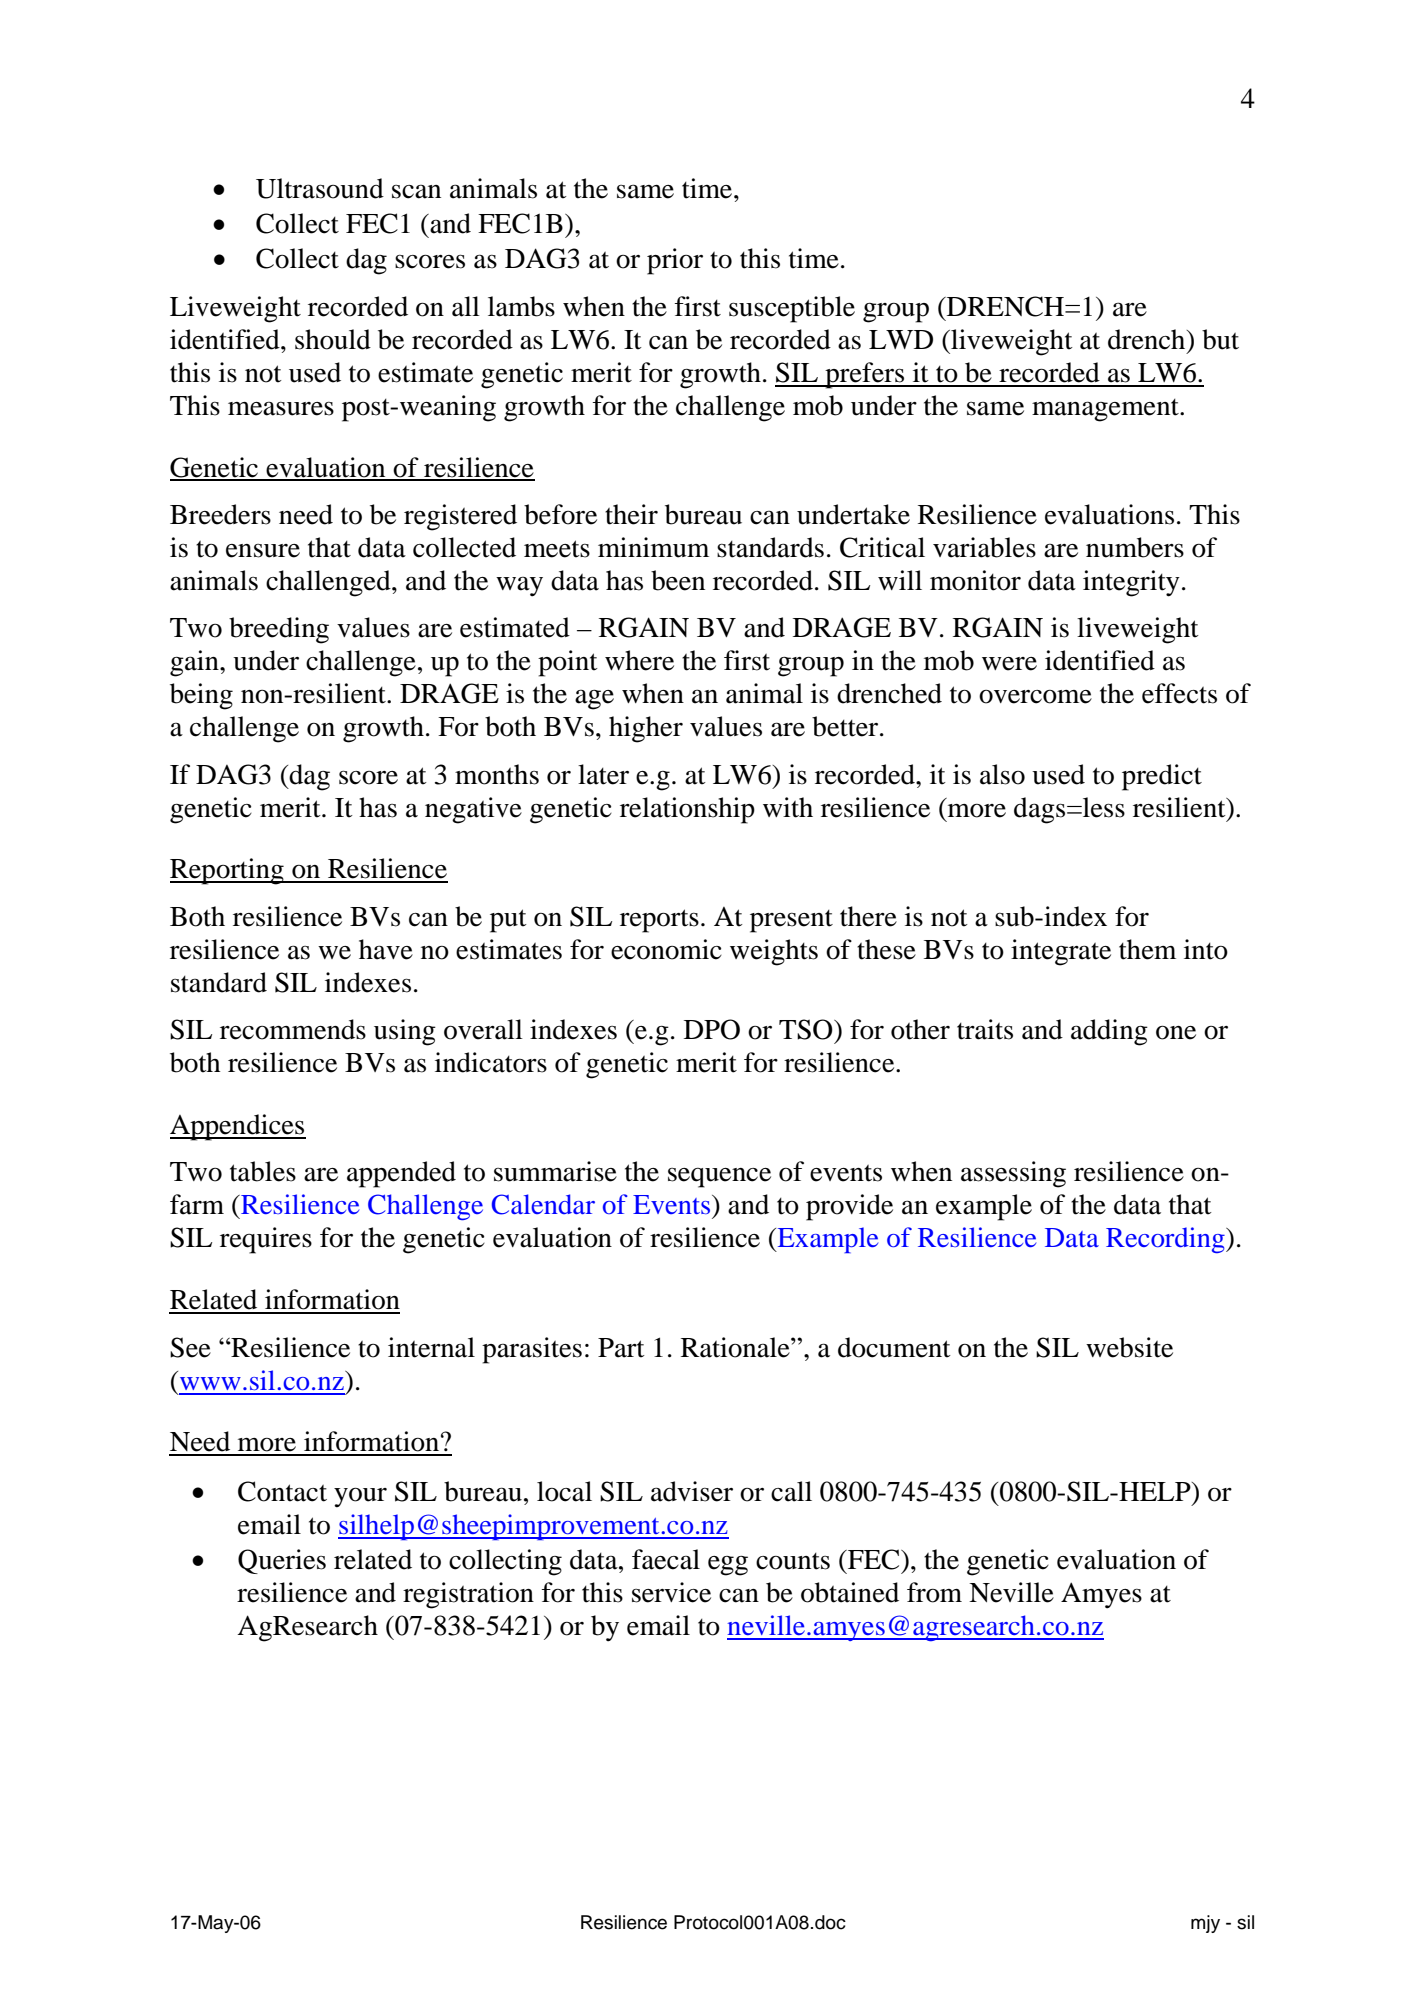  I want to click on been, so click(678, 580).
